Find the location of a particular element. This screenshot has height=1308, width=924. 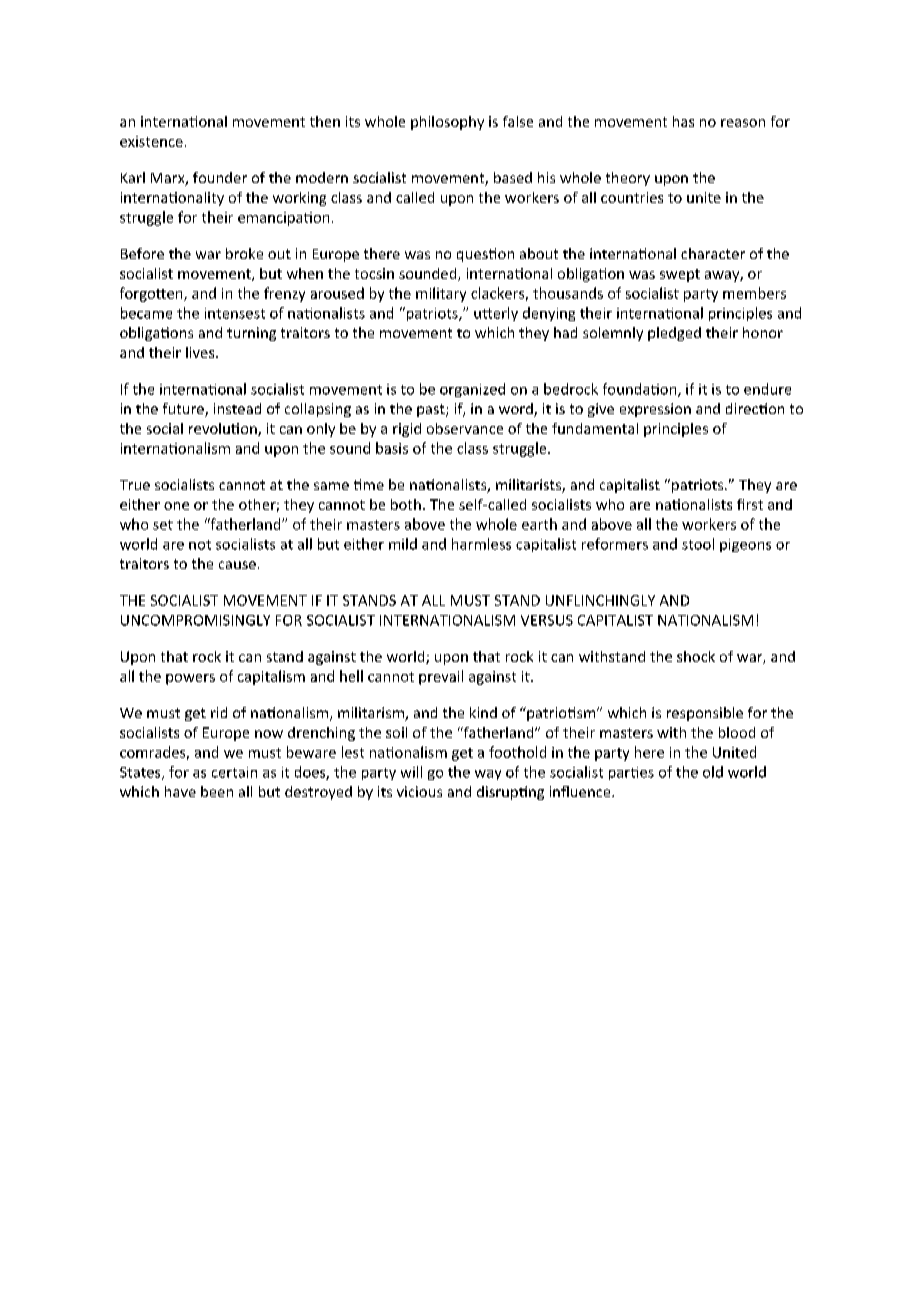

philosophy is located at coordinates (447, 123).
